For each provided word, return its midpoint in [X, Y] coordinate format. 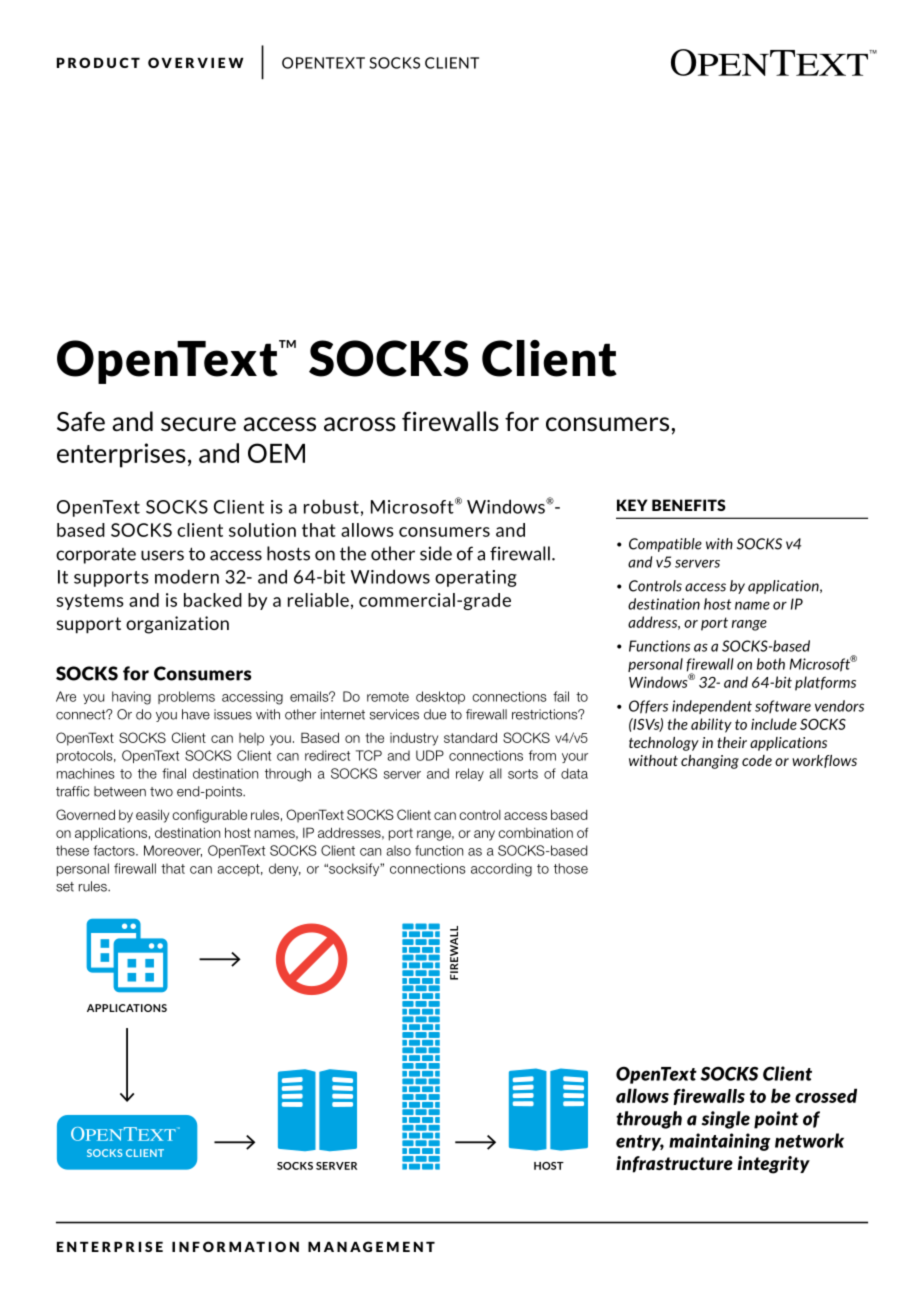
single [726, 1120]
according [501, 870]
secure [198, 424]
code [757, 760]
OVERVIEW [195, 62]
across [360, 424]
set [65, 887]
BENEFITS [689, 505]
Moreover [173, 851]
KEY [632, 505]
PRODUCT [98, 62]
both [771, 664]
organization [177, 625]
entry [640, 1143]
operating [476, 578]
